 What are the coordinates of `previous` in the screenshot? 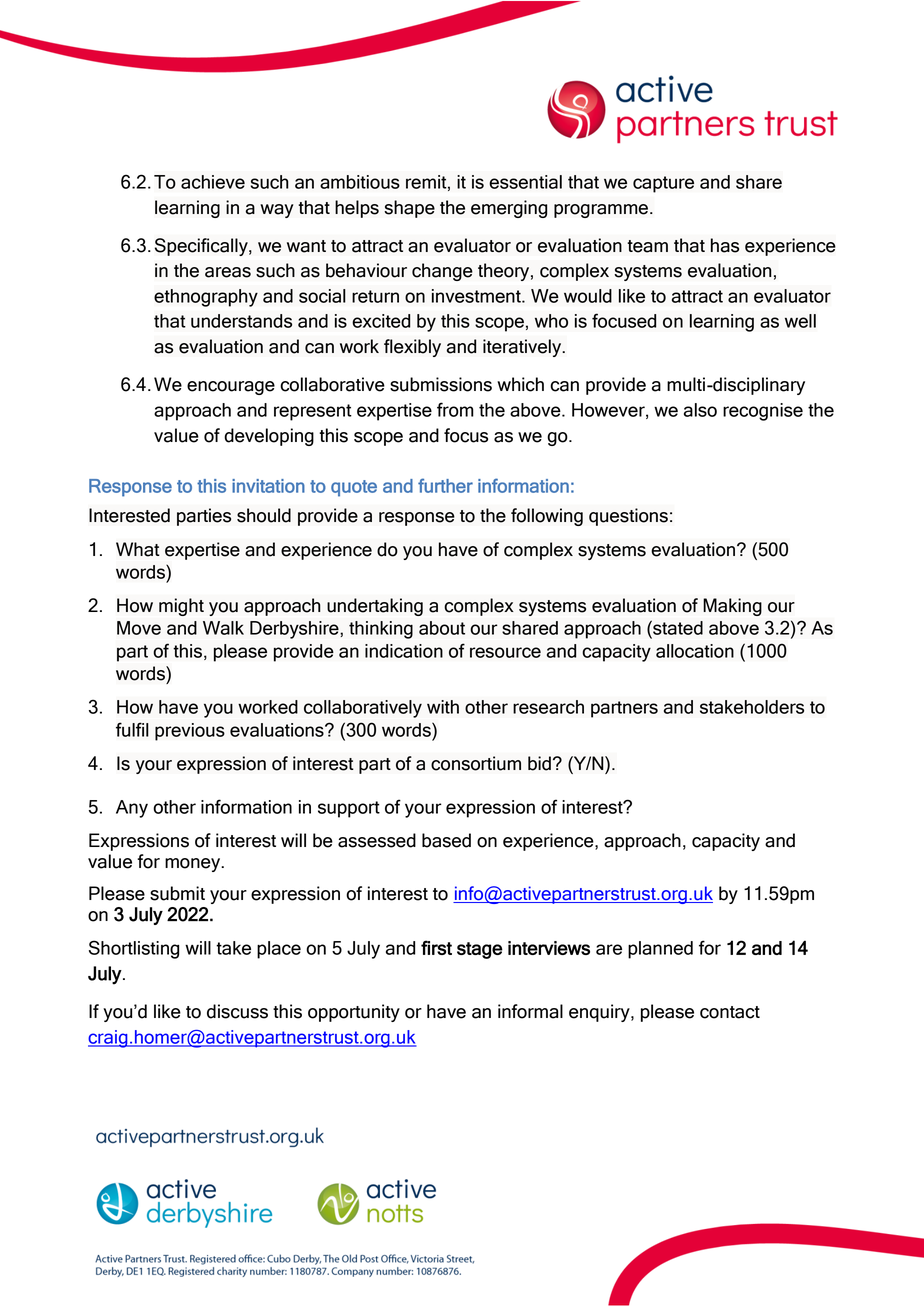 It's located at (190, 732).
